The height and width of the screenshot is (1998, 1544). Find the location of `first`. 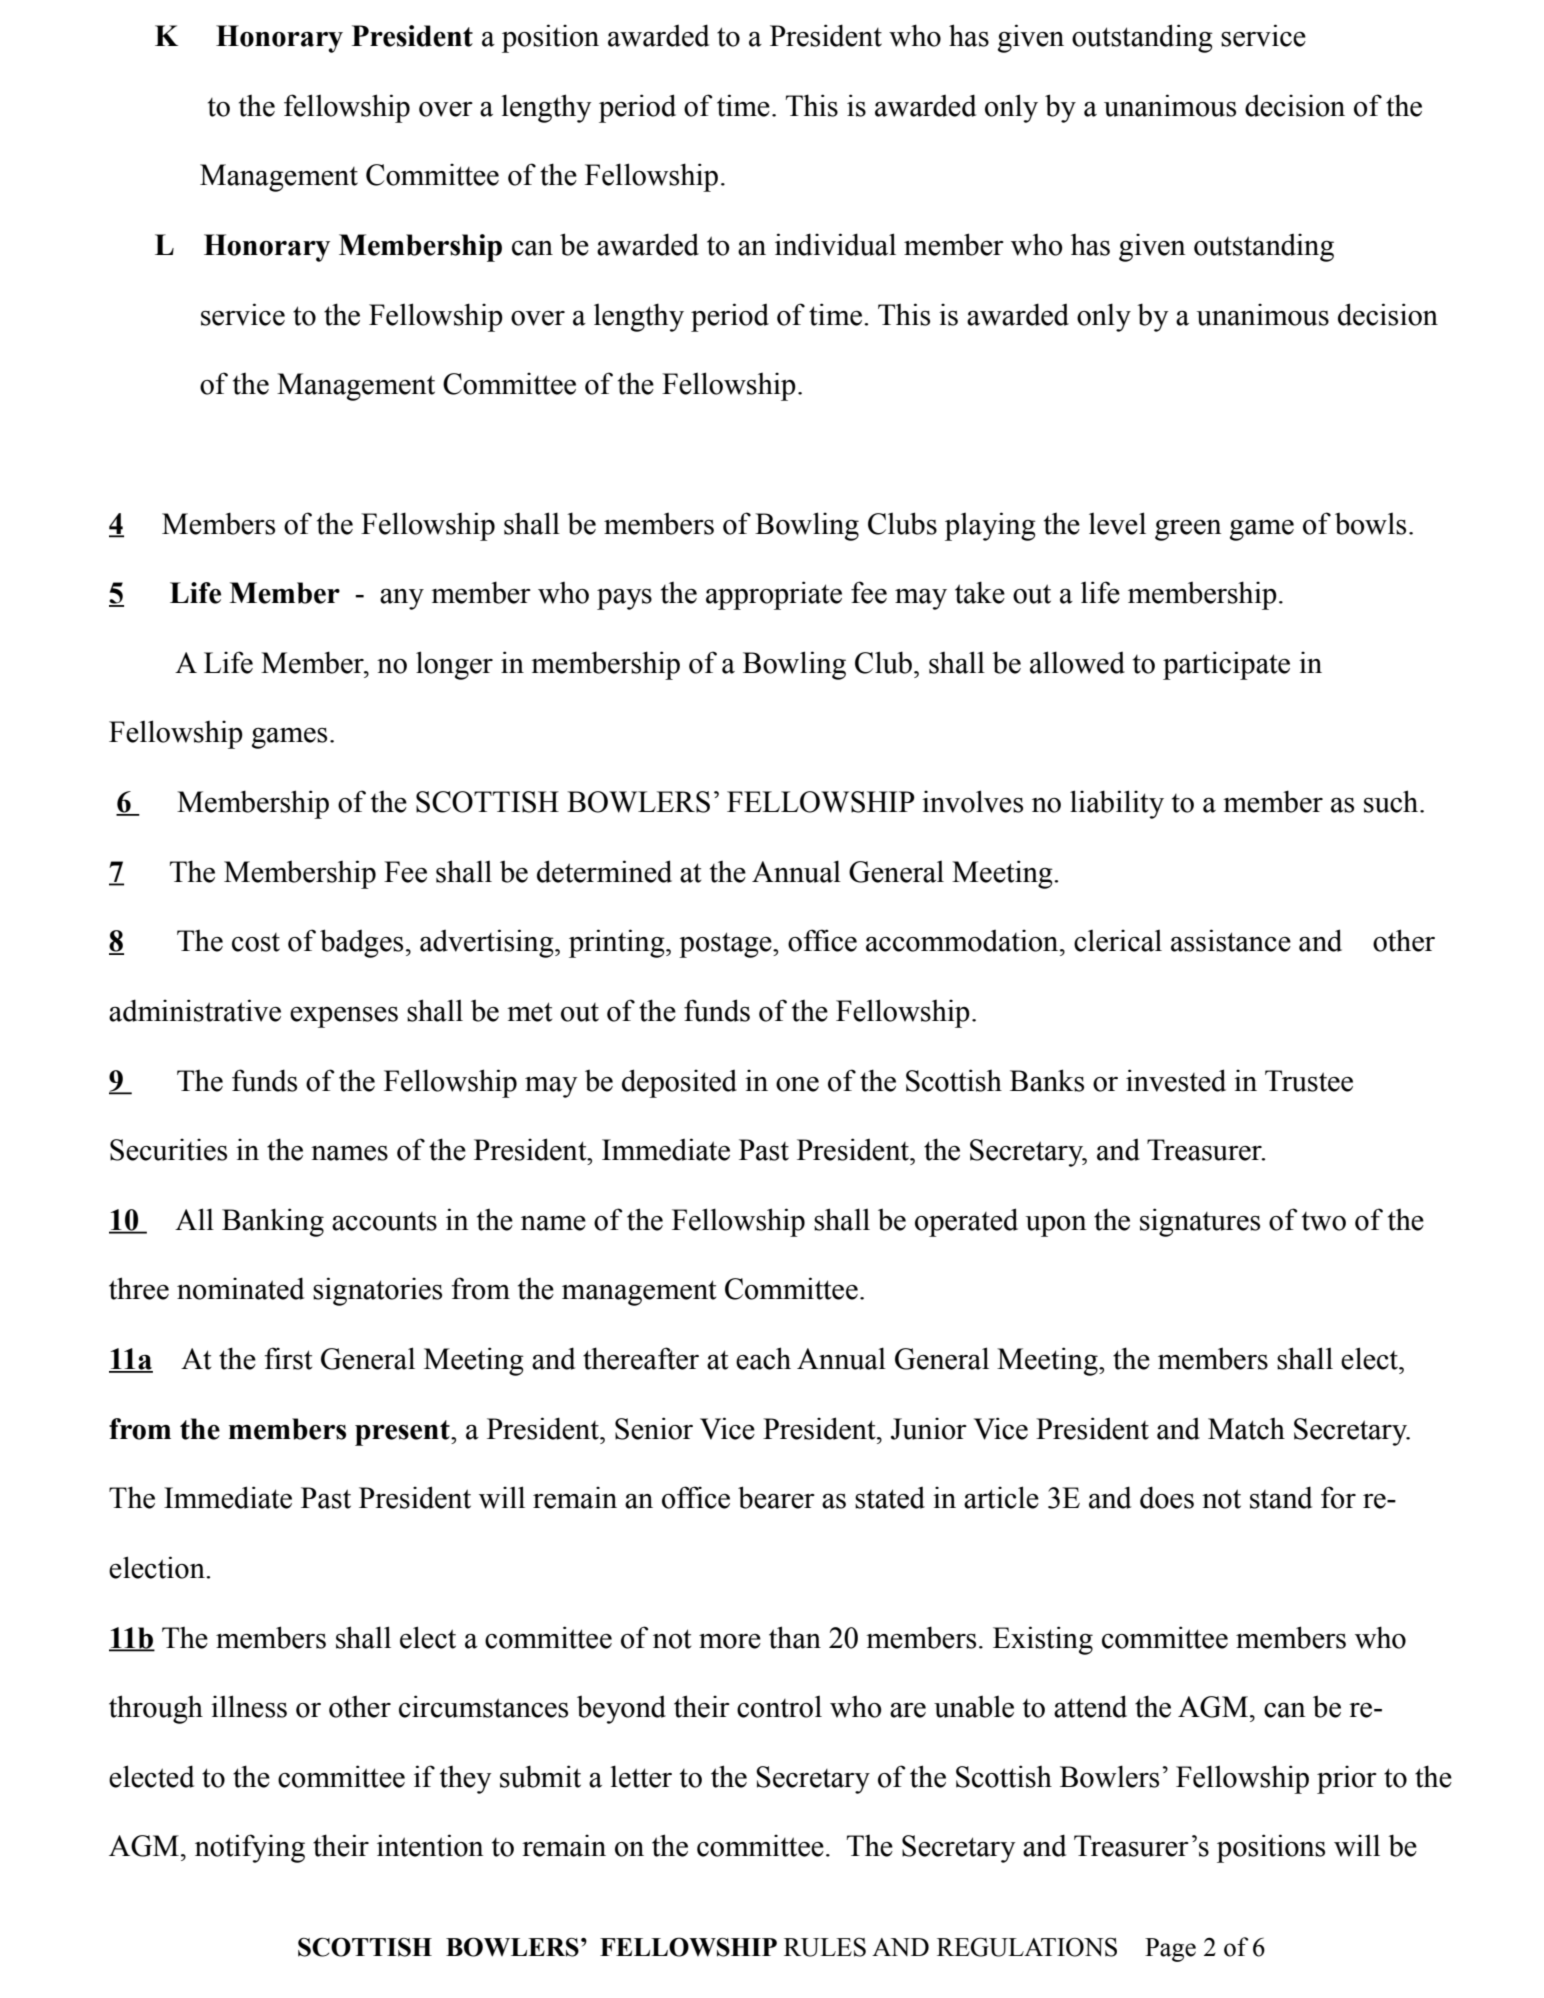

first is located at coordinates (289, 1358).
